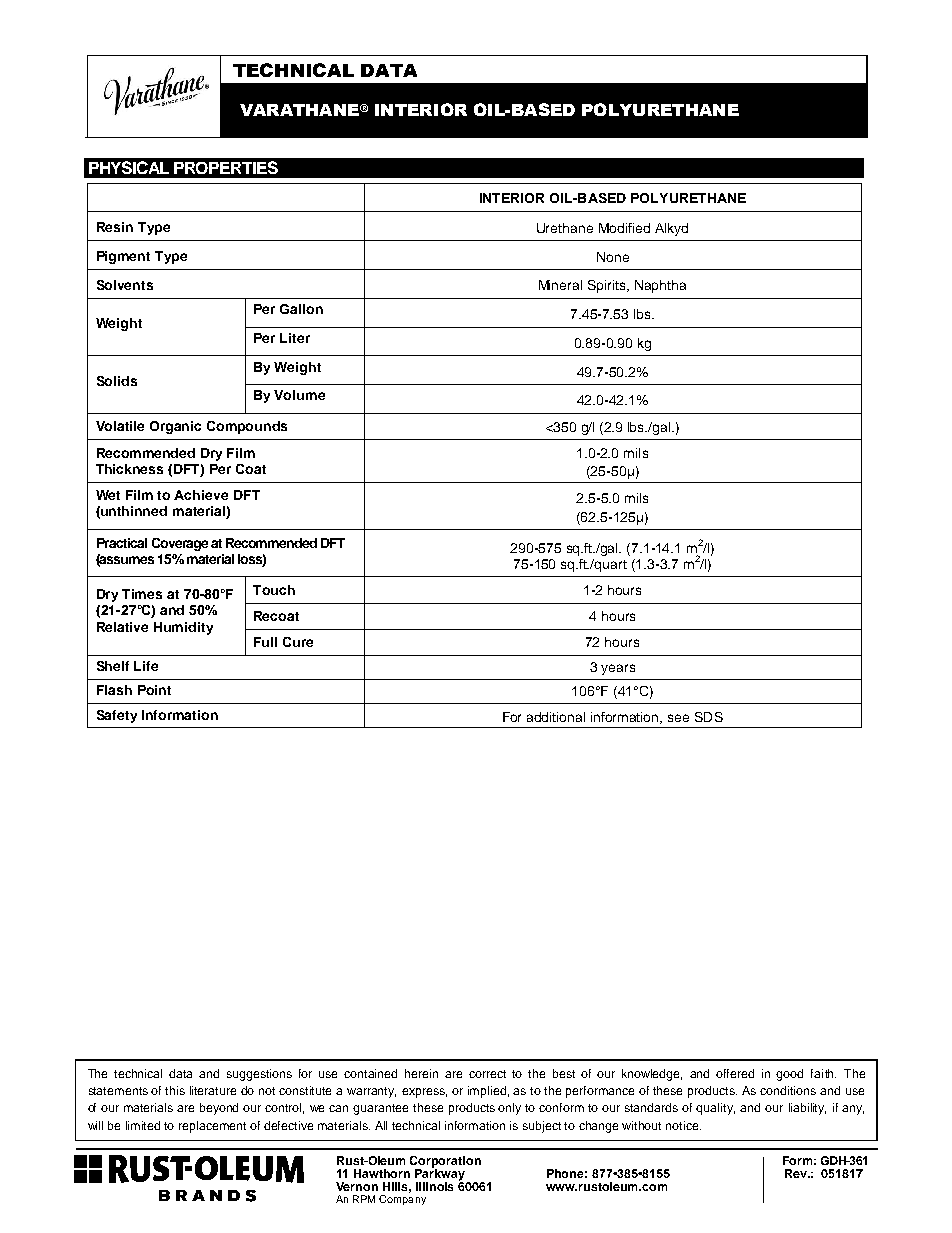 This screenshot has width=952, height=1233. Describe the element at coordinates (560, 285) in the screenshot. I see `Mineral` at that location.
